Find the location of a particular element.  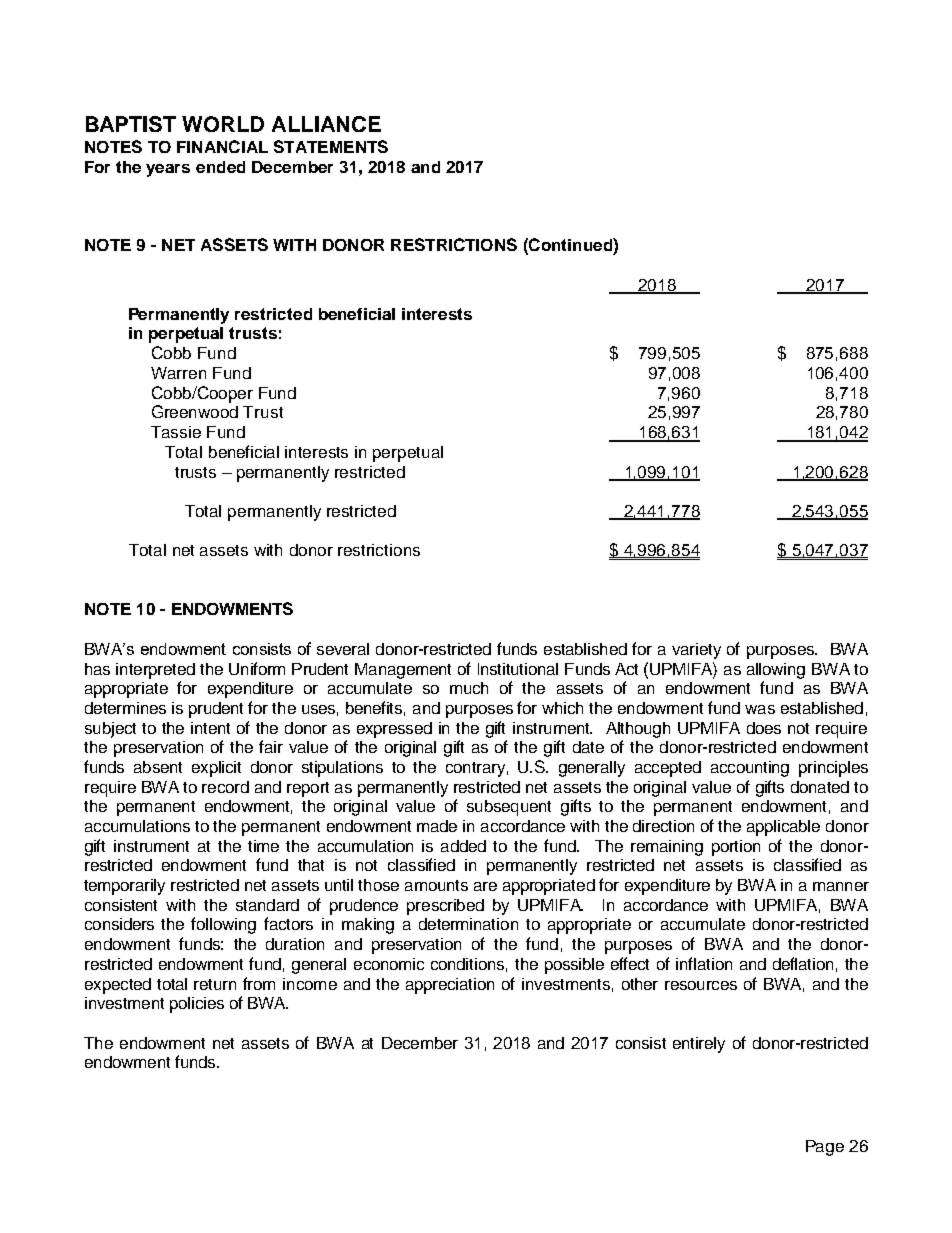

policies is located at coordinates (197, 1005).
